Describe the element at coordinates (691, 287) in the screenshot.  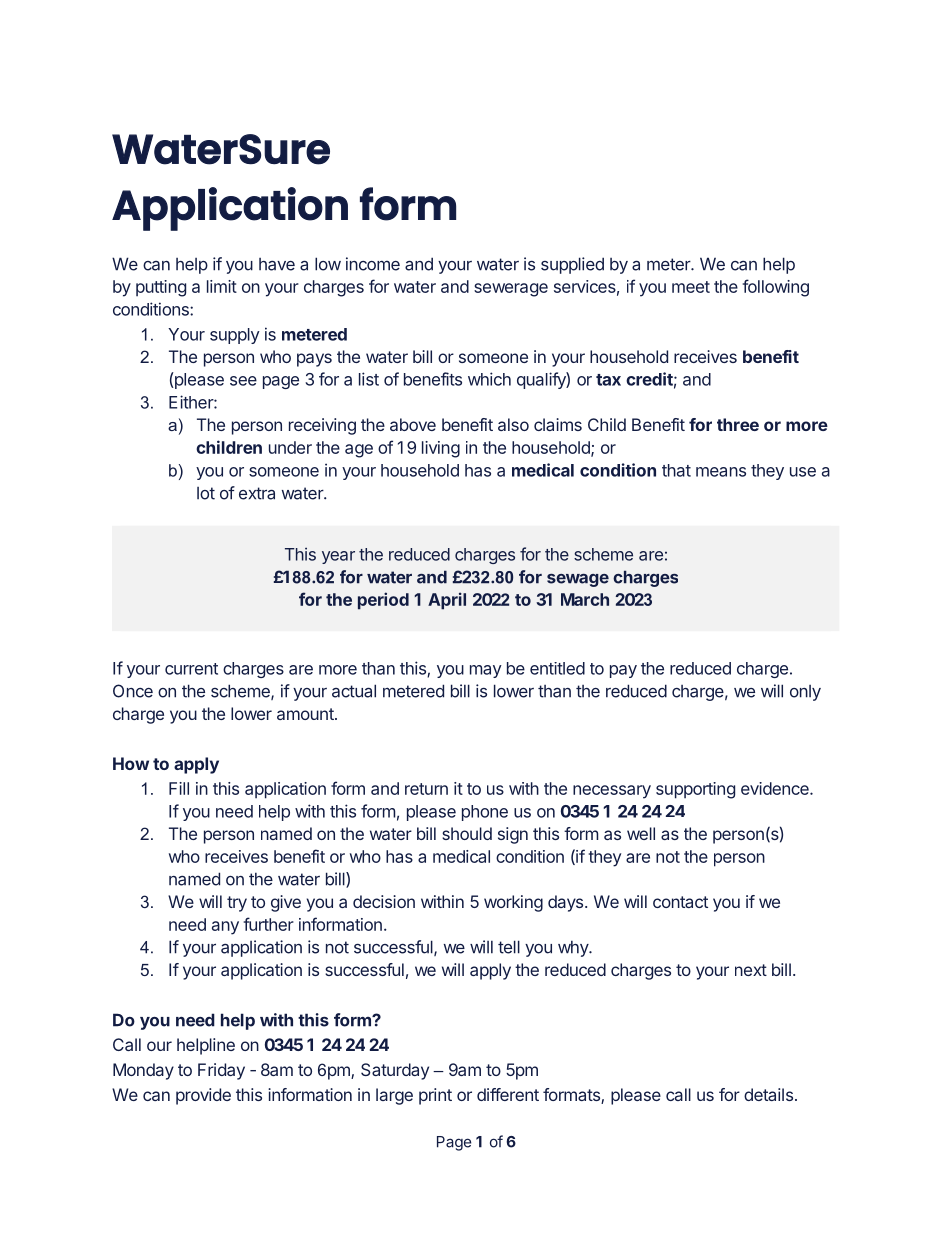
I see `meet` at that location.
